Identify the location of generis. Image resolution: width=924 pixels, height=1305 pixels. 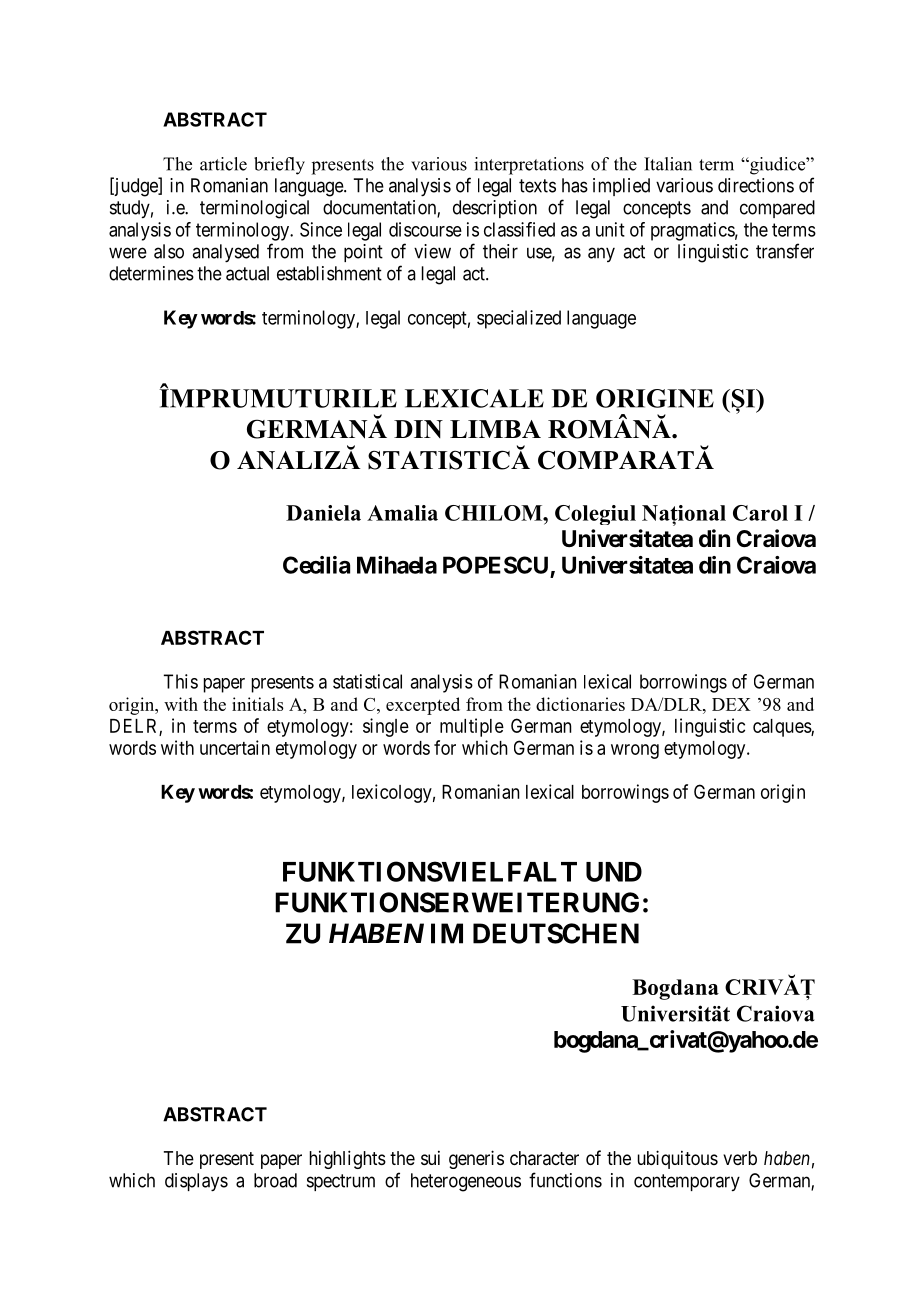
(476, 1159).
